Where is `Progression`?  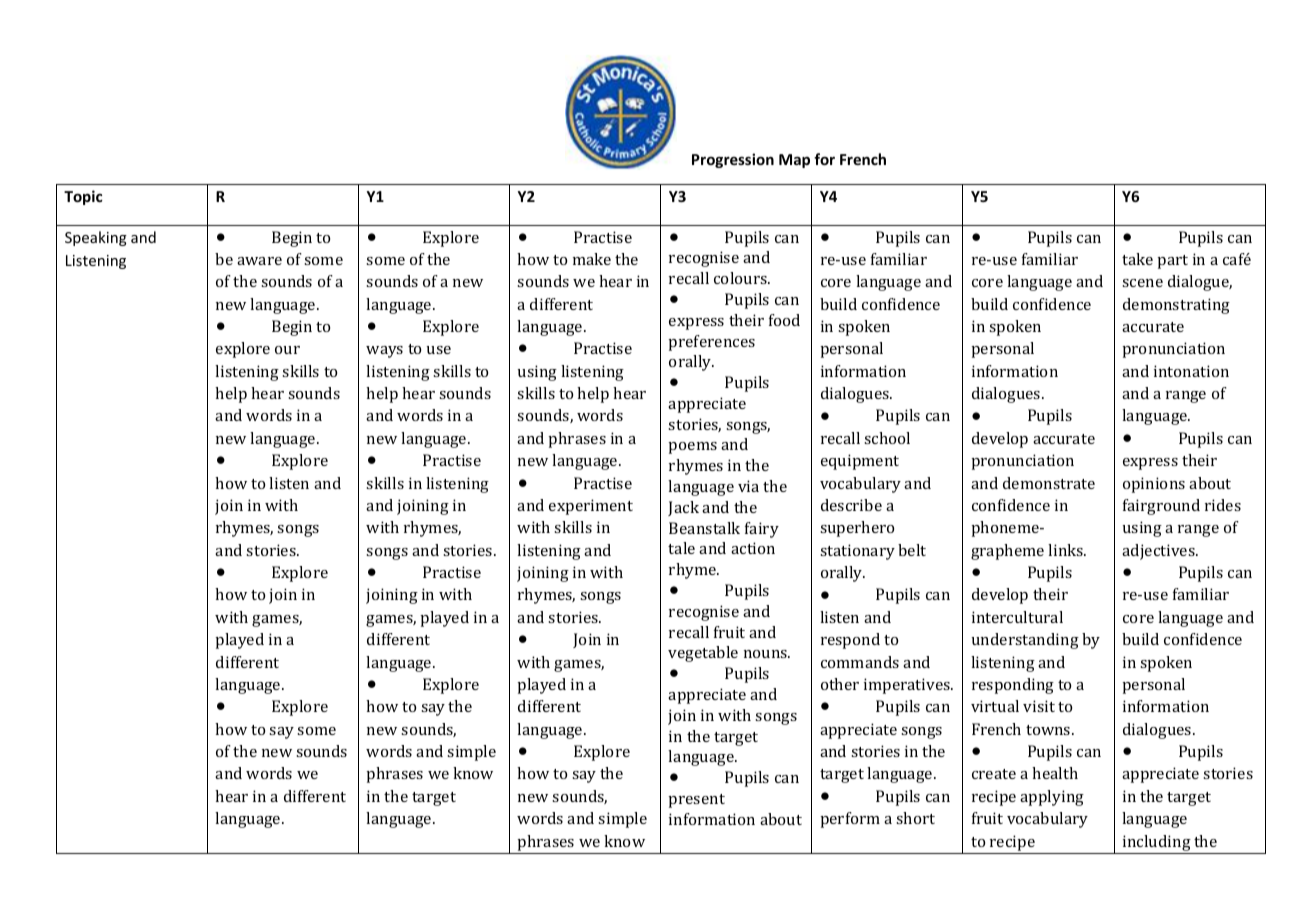 Progression is located at coordinates (733, 160).
